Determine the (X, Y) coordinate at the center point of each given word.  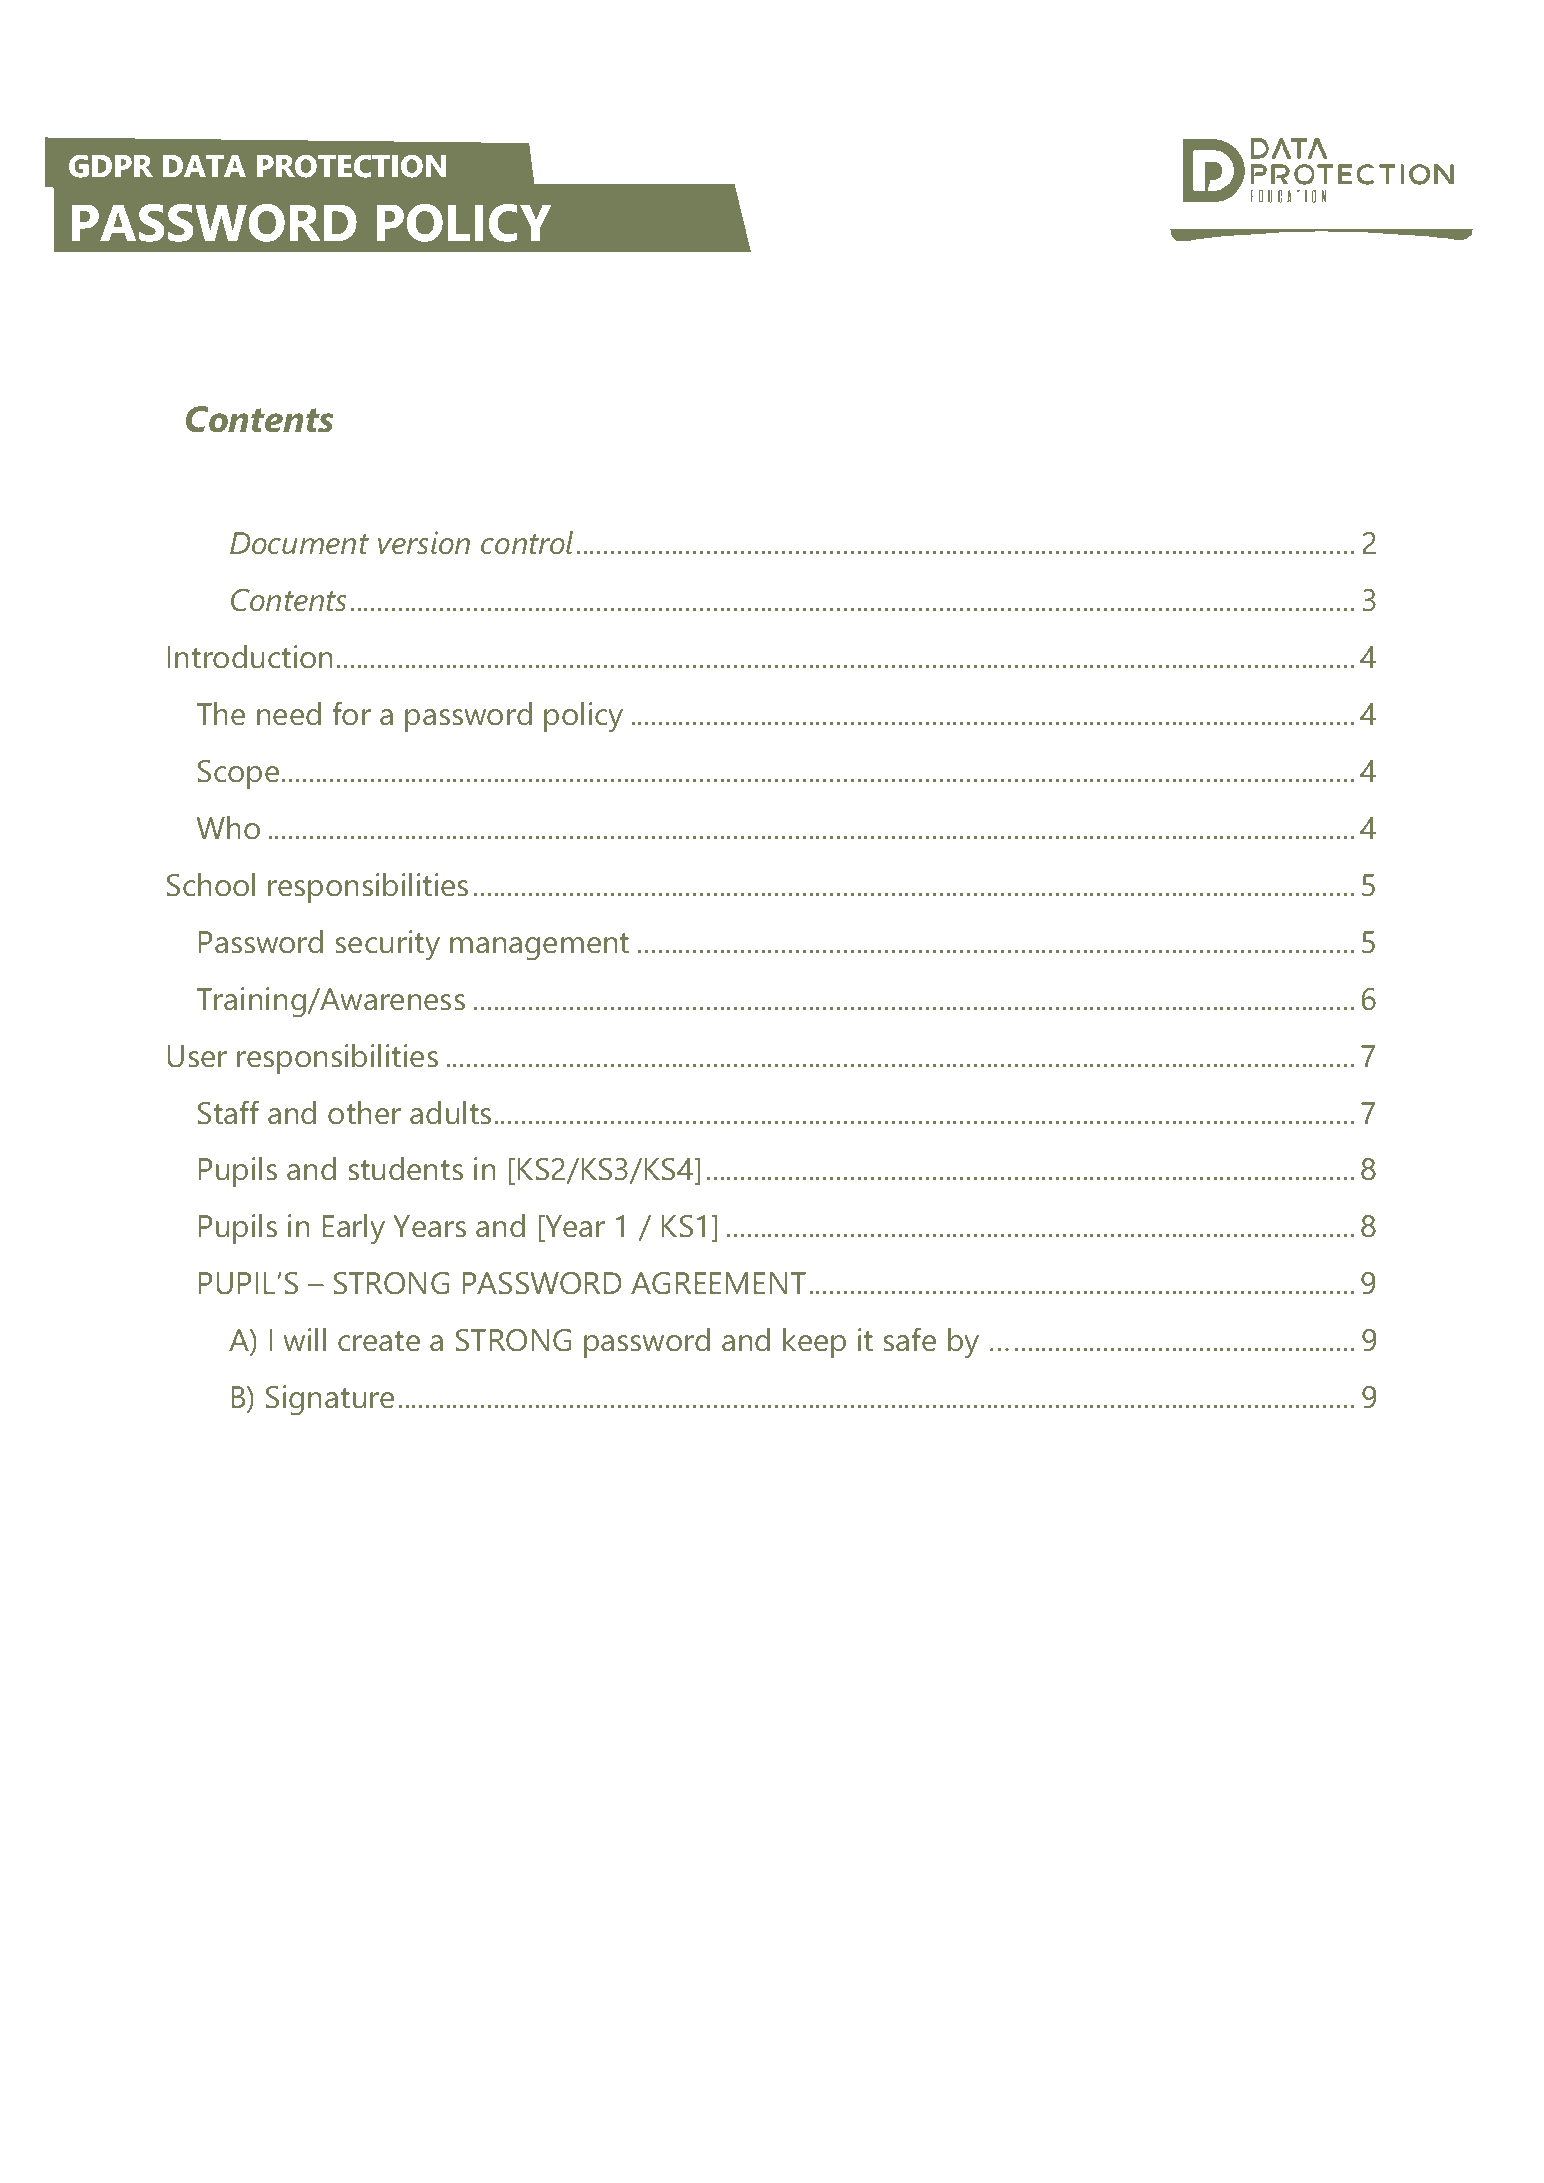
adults (450, 1113)
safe (909, 1339)
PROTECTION (351, 166)
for (352, 713)
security (387, 945)
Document (299, 543)
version (424, 543)
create (379, 1341)
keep (814, 1343)
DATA (204, 166)
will (304, 1339)
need (289, 714)
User (197, 1056)
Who (228, 828)
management (539, 947)
